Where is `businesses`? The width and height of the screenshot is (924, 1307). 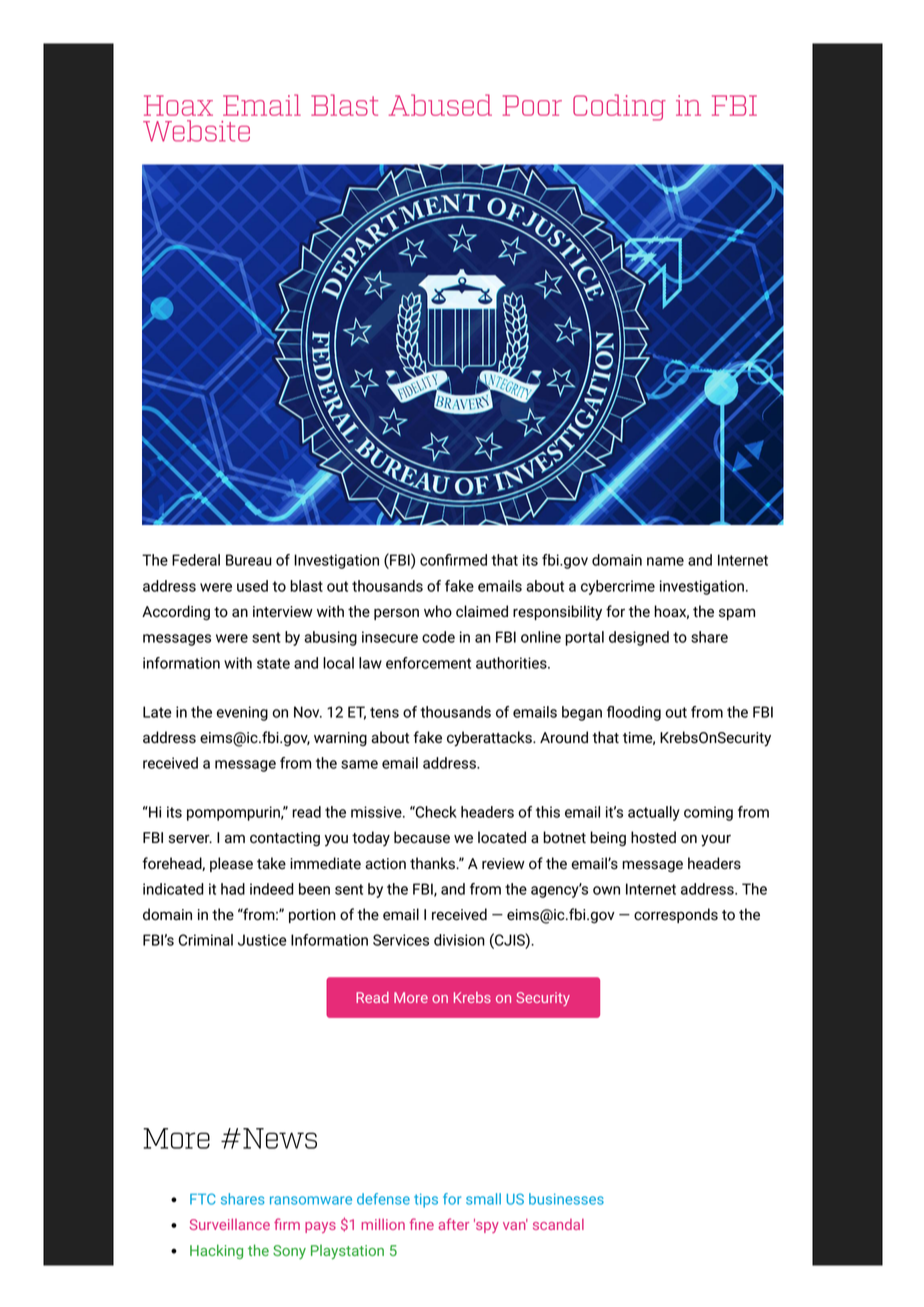 businesses is located at coordinates (566, 1199).
